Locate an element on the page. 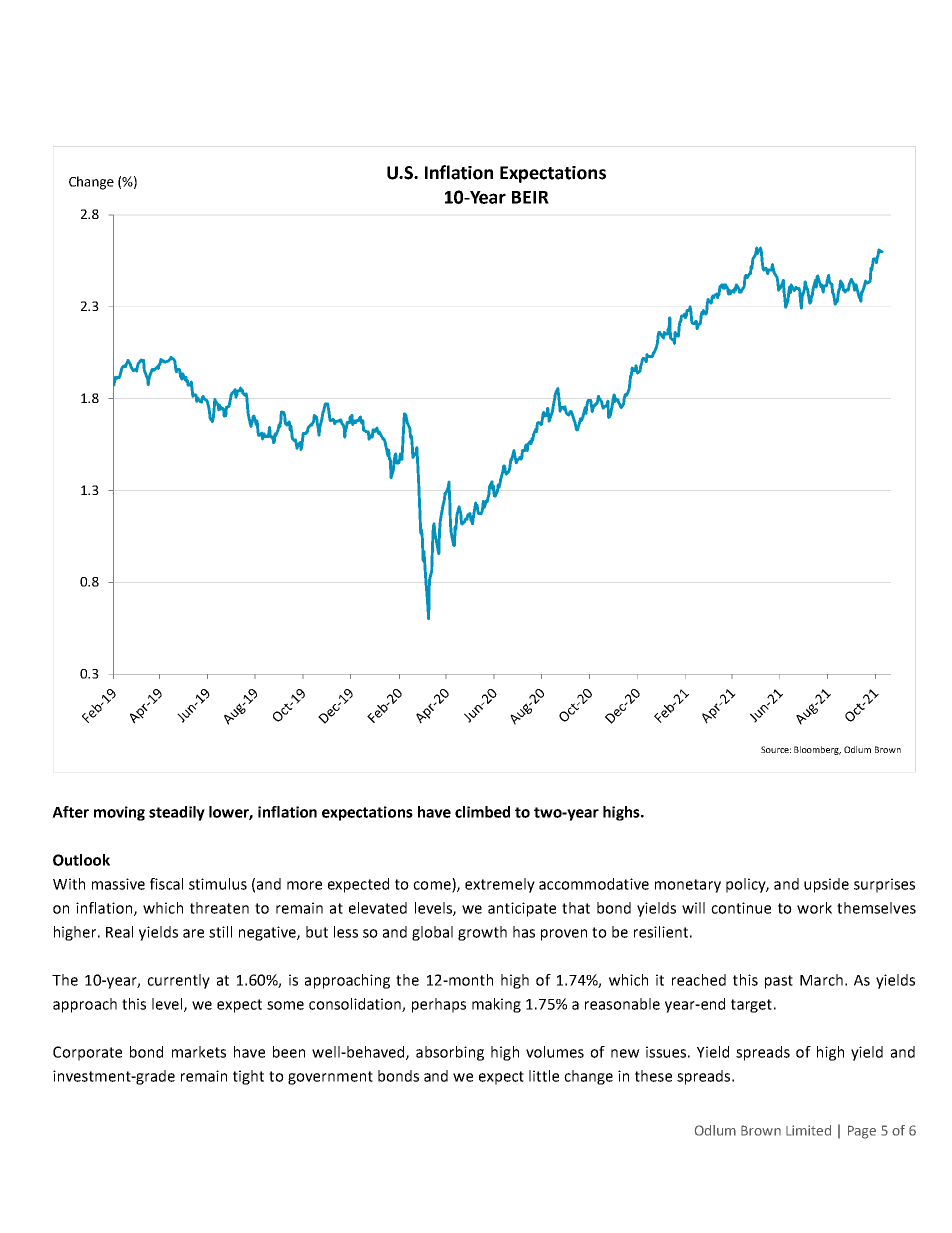 The height and width of the document is (1233, 952). upside is located at coordinates (826, 885).
